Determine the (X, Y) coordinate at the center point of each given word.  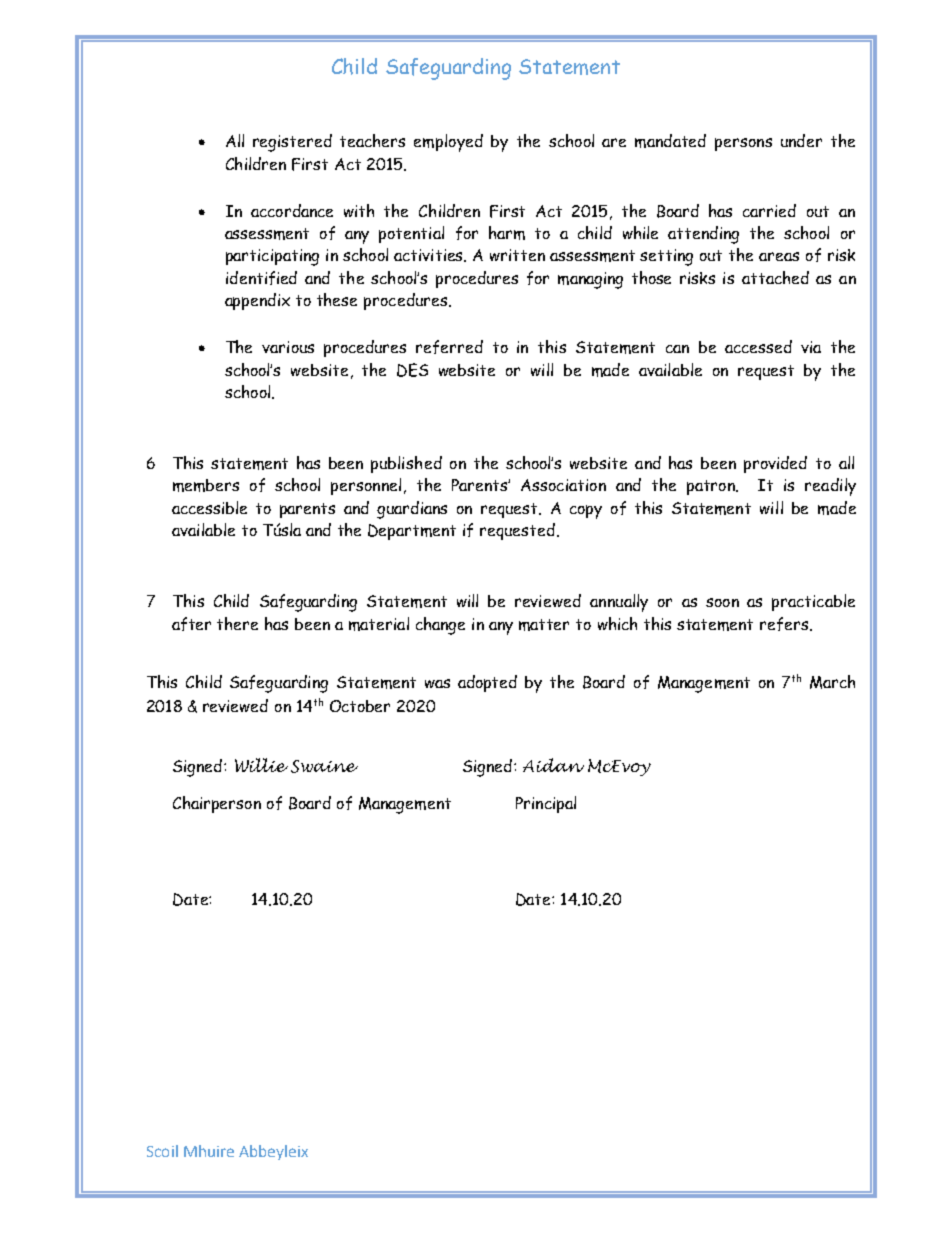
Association (563, 485)
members (206, 485)
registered (292, 143)
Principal (546, 804)
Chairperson (217, 804)
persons (743, 144)
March (832, 682)
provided (775, 464)
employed (448, 143)
